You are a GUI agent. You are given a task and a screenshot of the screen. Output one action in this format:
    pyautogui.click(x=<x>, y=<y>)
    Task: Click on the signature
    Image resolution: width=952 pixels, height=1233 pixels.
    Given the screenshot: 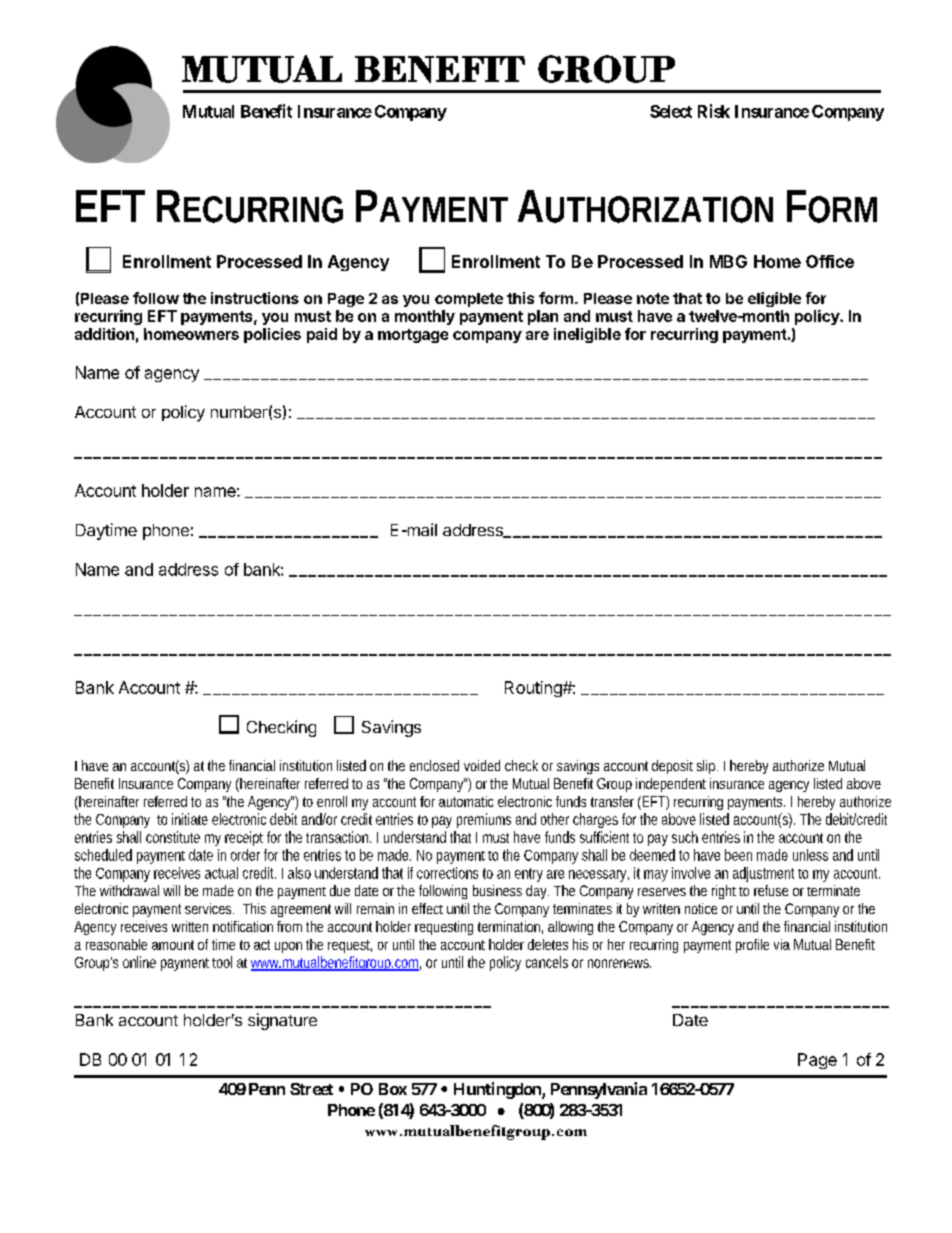 What is the action you would take?
    pyautogui.click(x=282, y=1021)
